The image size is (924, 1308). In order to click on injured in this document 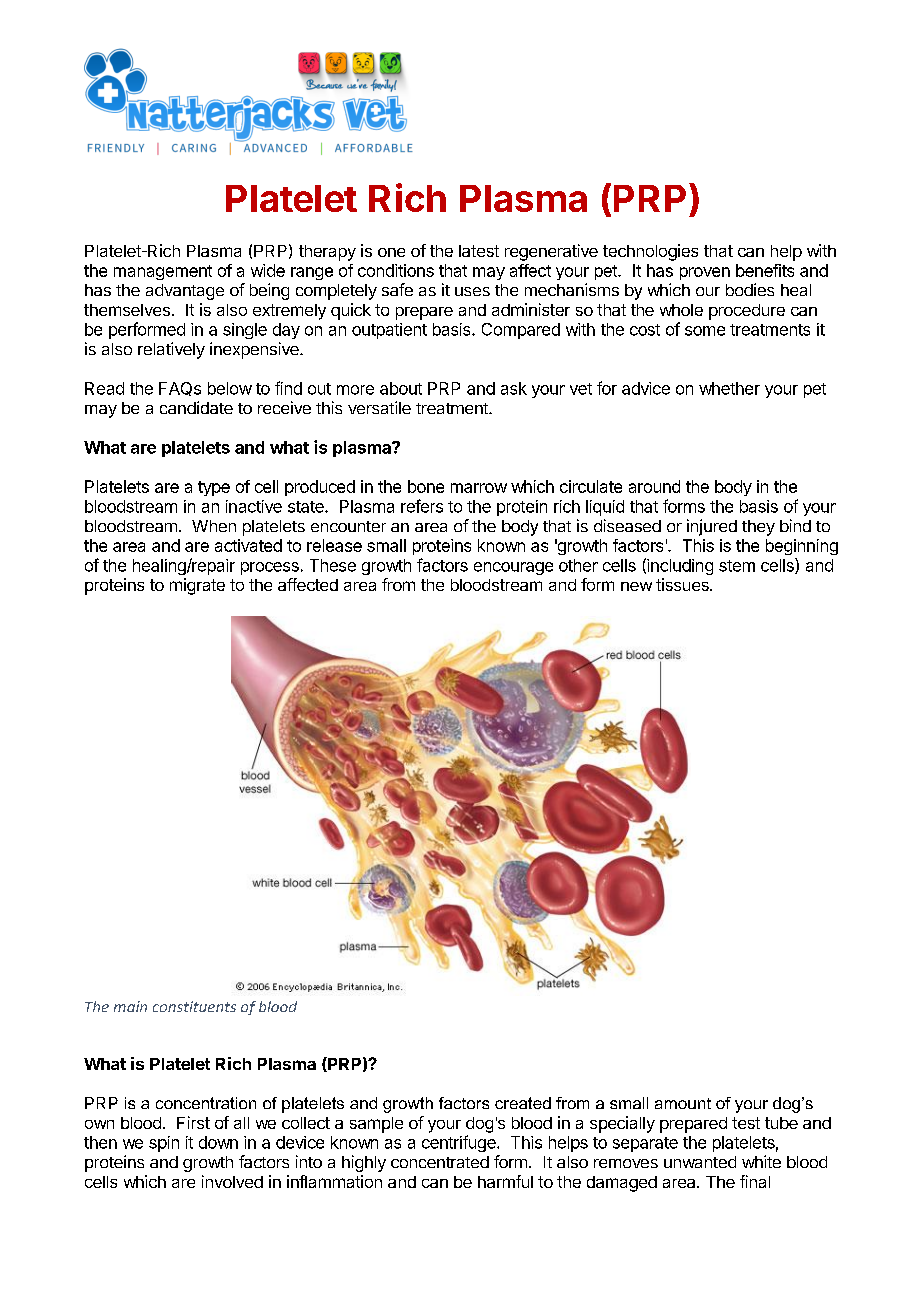, I will do `click(712, 527)`.
